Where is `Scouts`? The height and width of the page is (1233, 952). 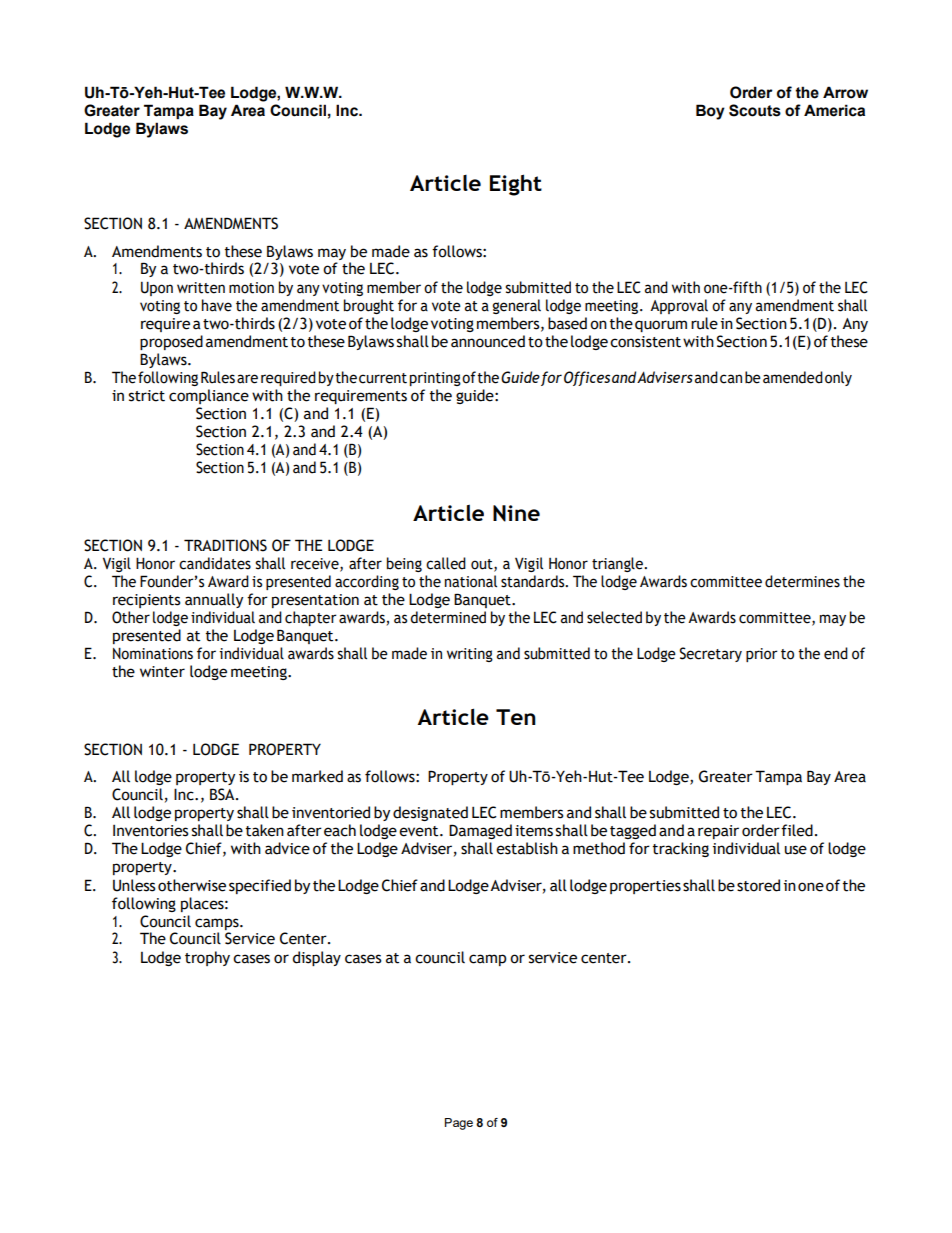 Scouts is located at coordinates (755, 110).
